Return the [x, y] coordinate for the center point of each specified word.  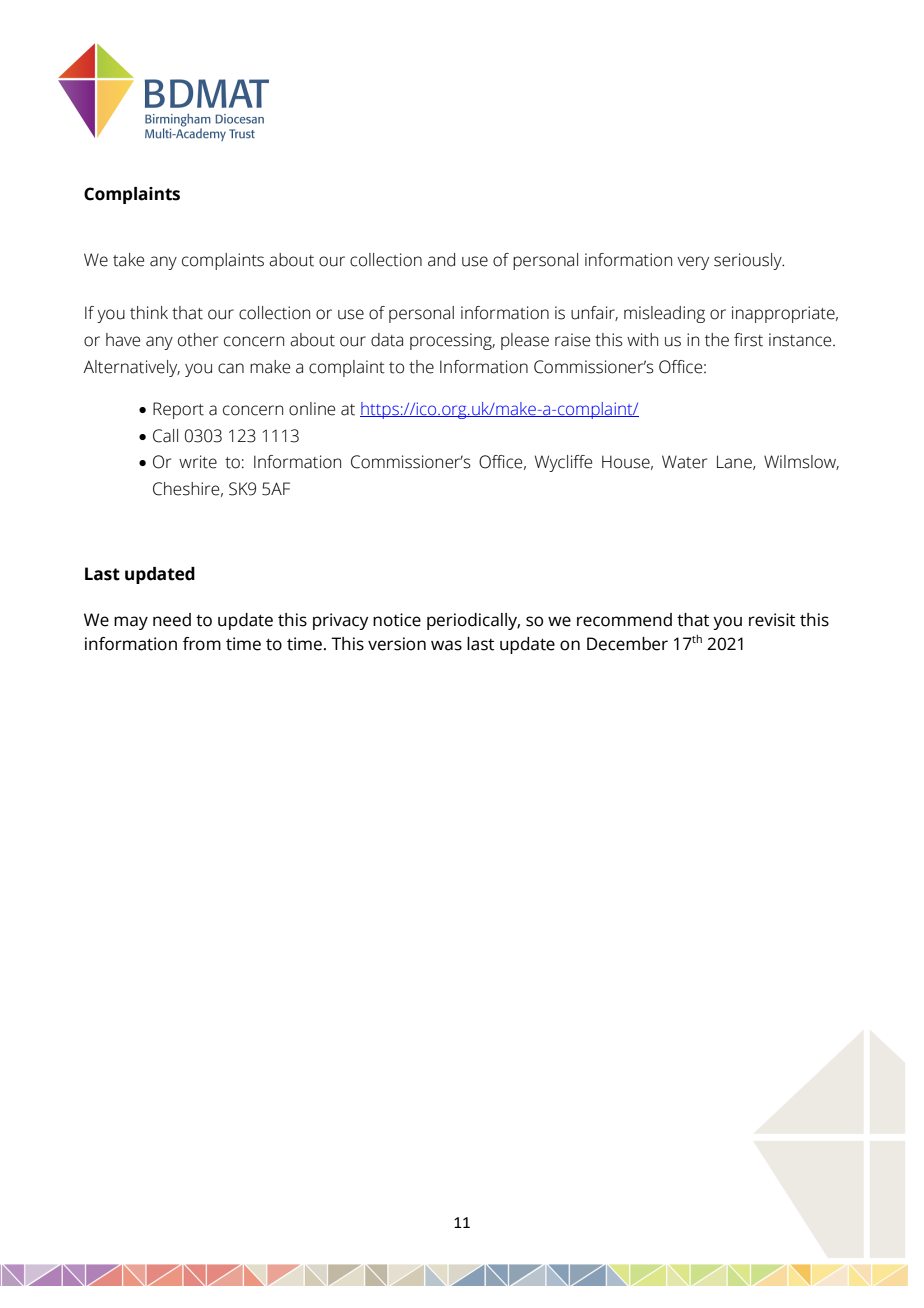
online [312, 409]
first [748, 340]
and [441, 260]
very [693, 263]
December [627, 644]
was [446, 645]
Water [684, 462]
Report [178, 410]
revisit [772, 620]
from [202, 644]
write [198, 462]
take [128, 260]
